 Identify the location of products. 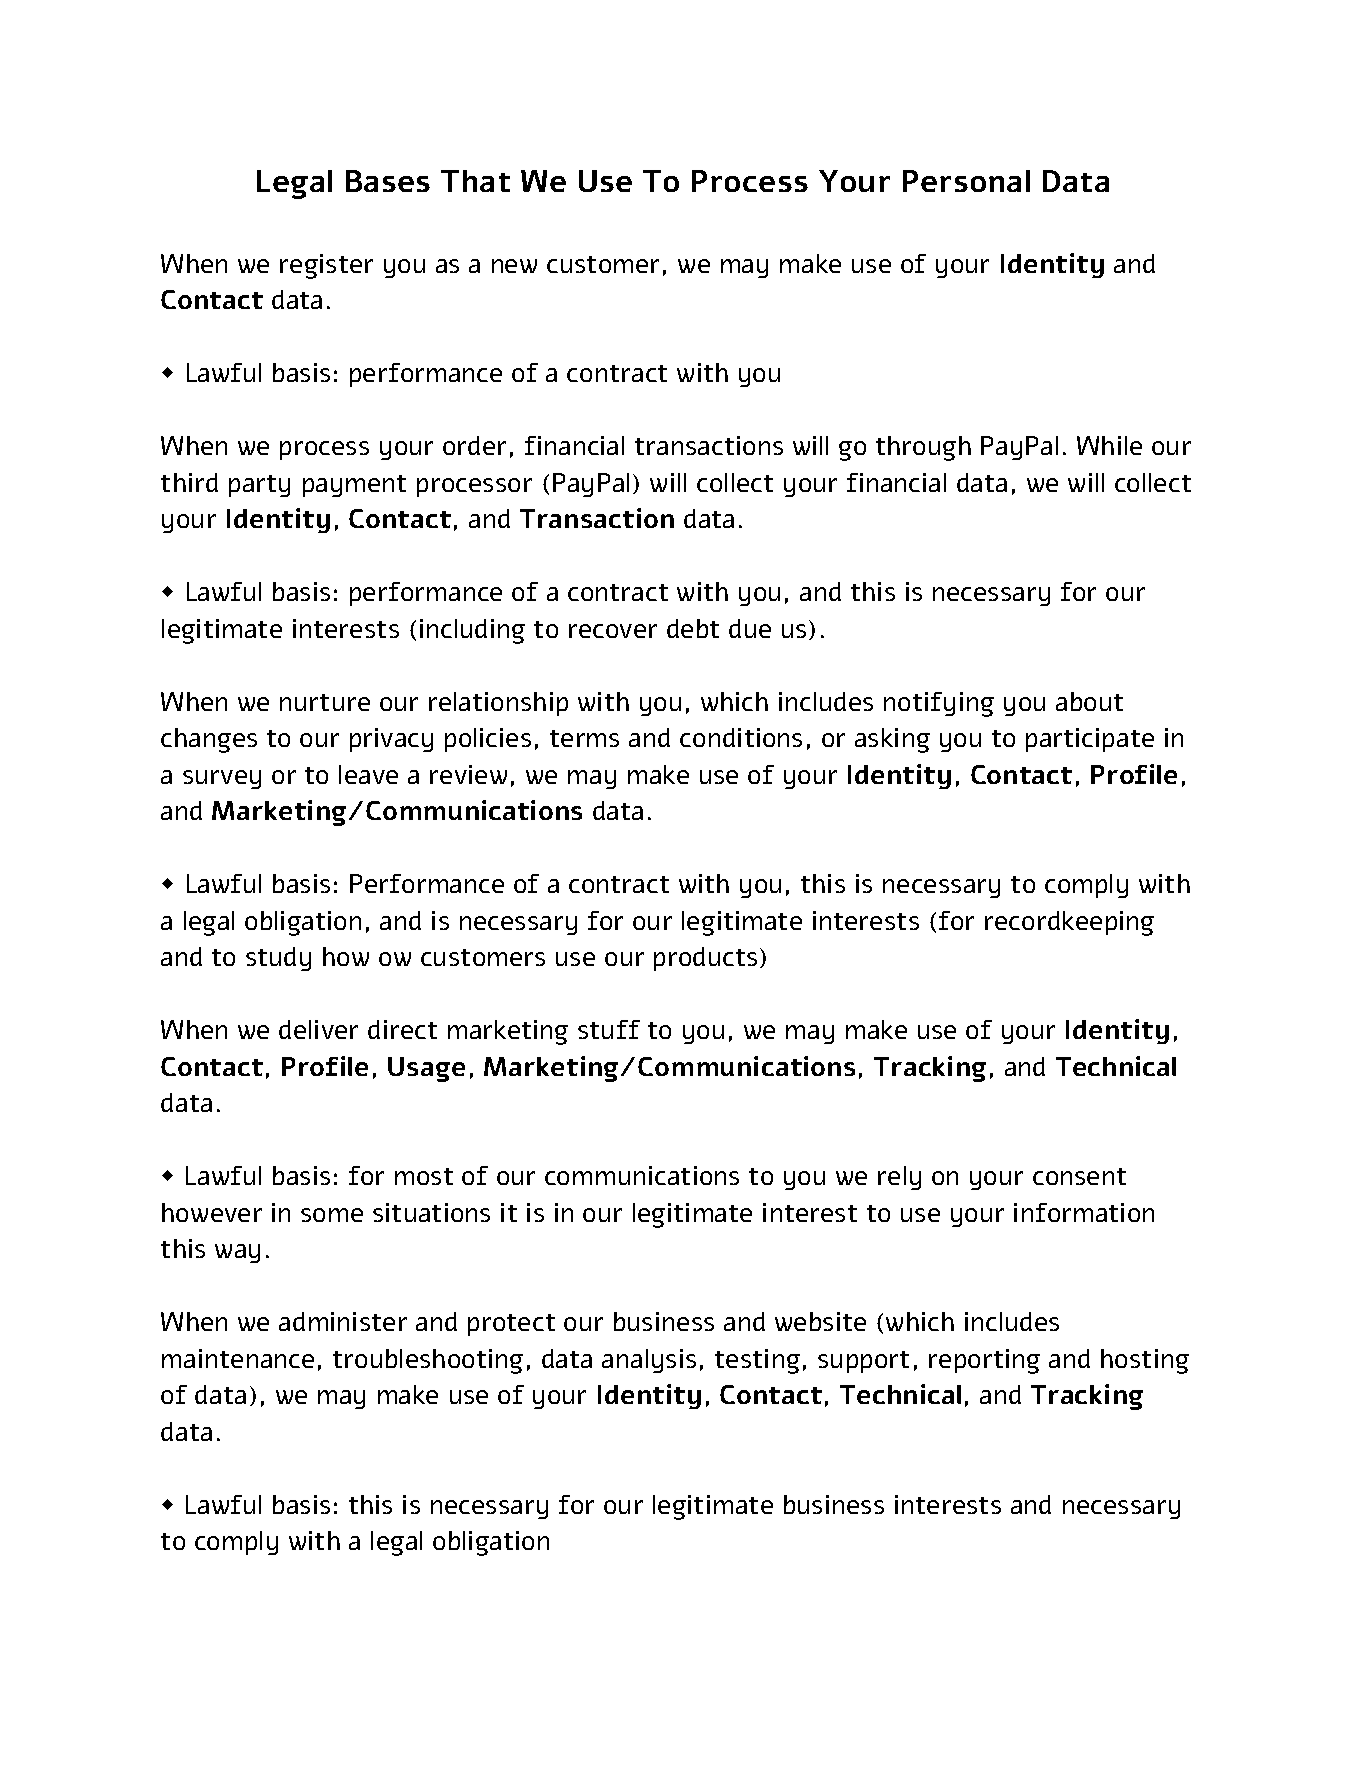
(705, 959).
